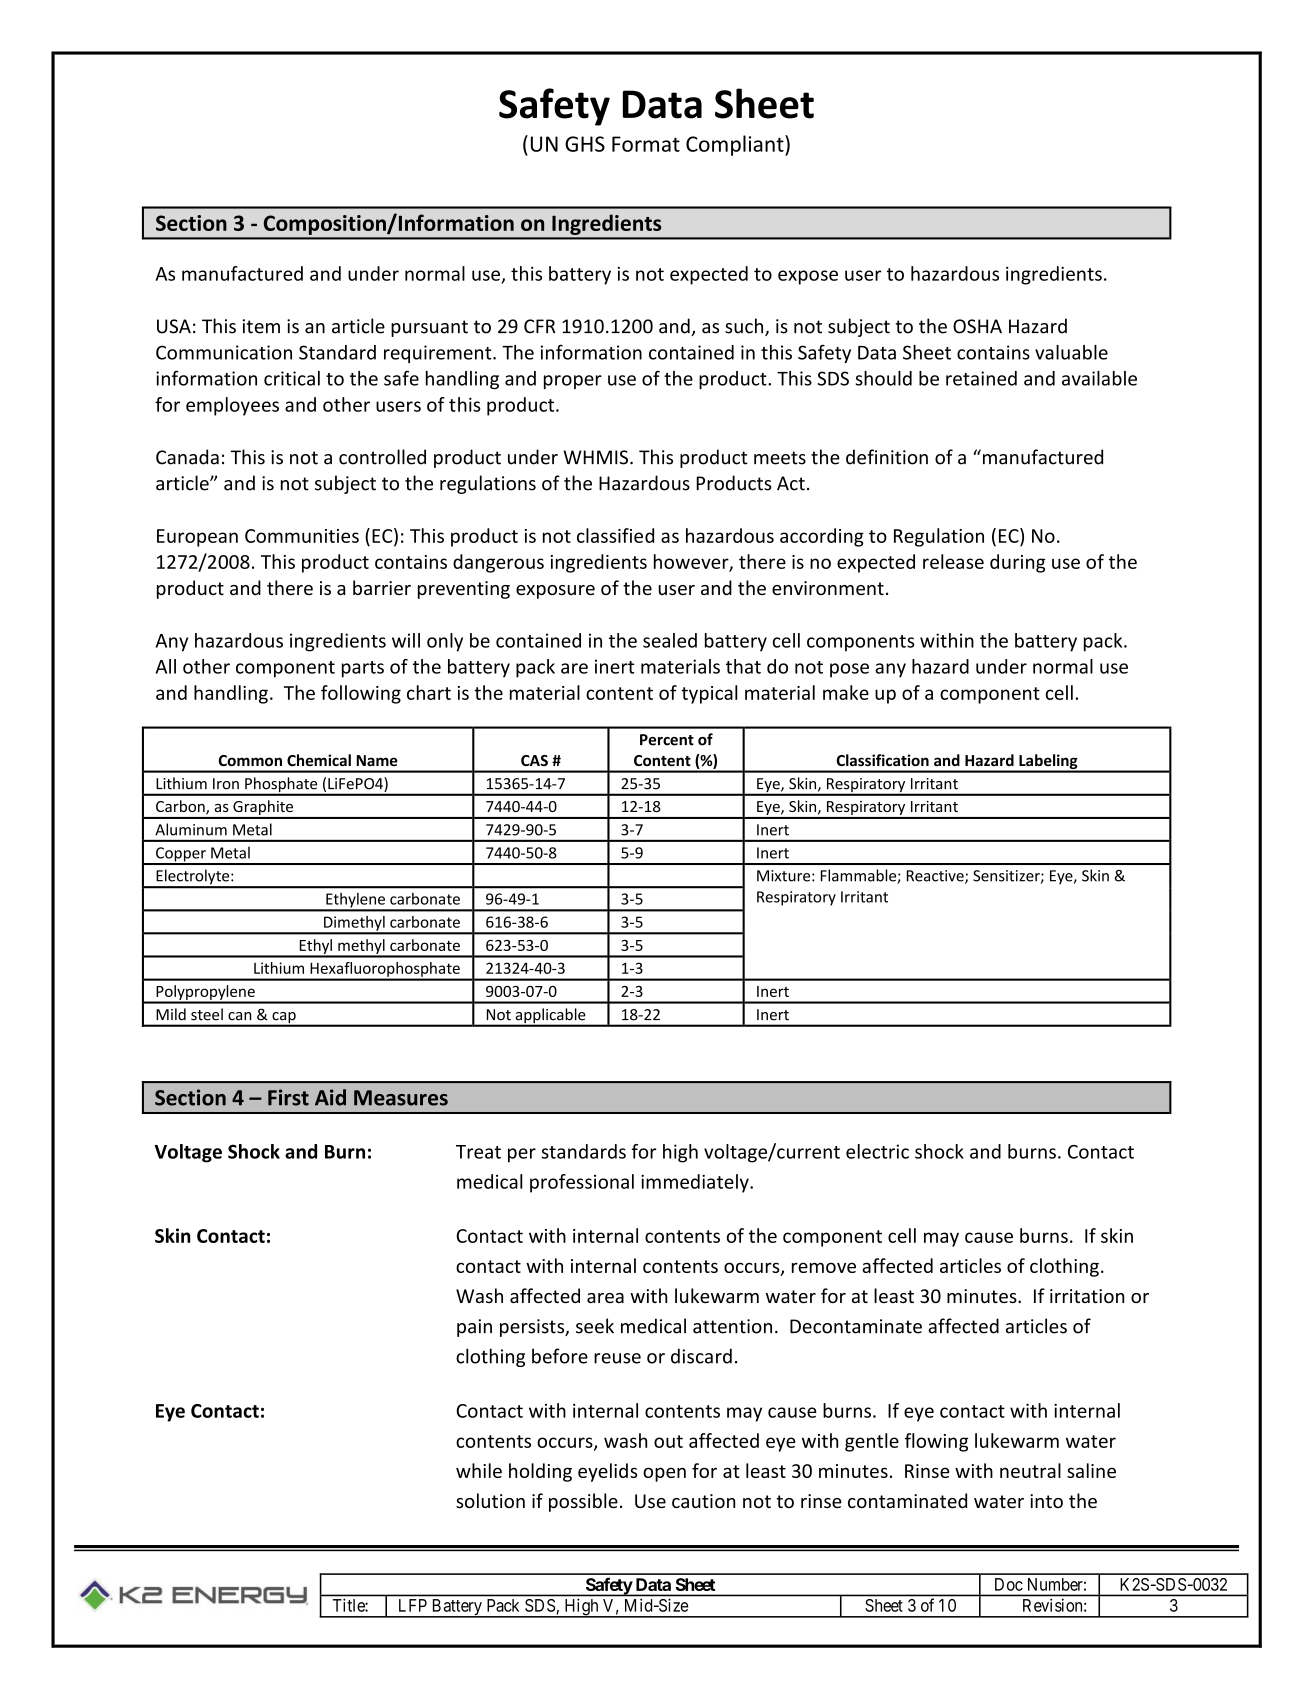  Describe the element at coordinates (261, 326) in the page. I see `item` at that location.
